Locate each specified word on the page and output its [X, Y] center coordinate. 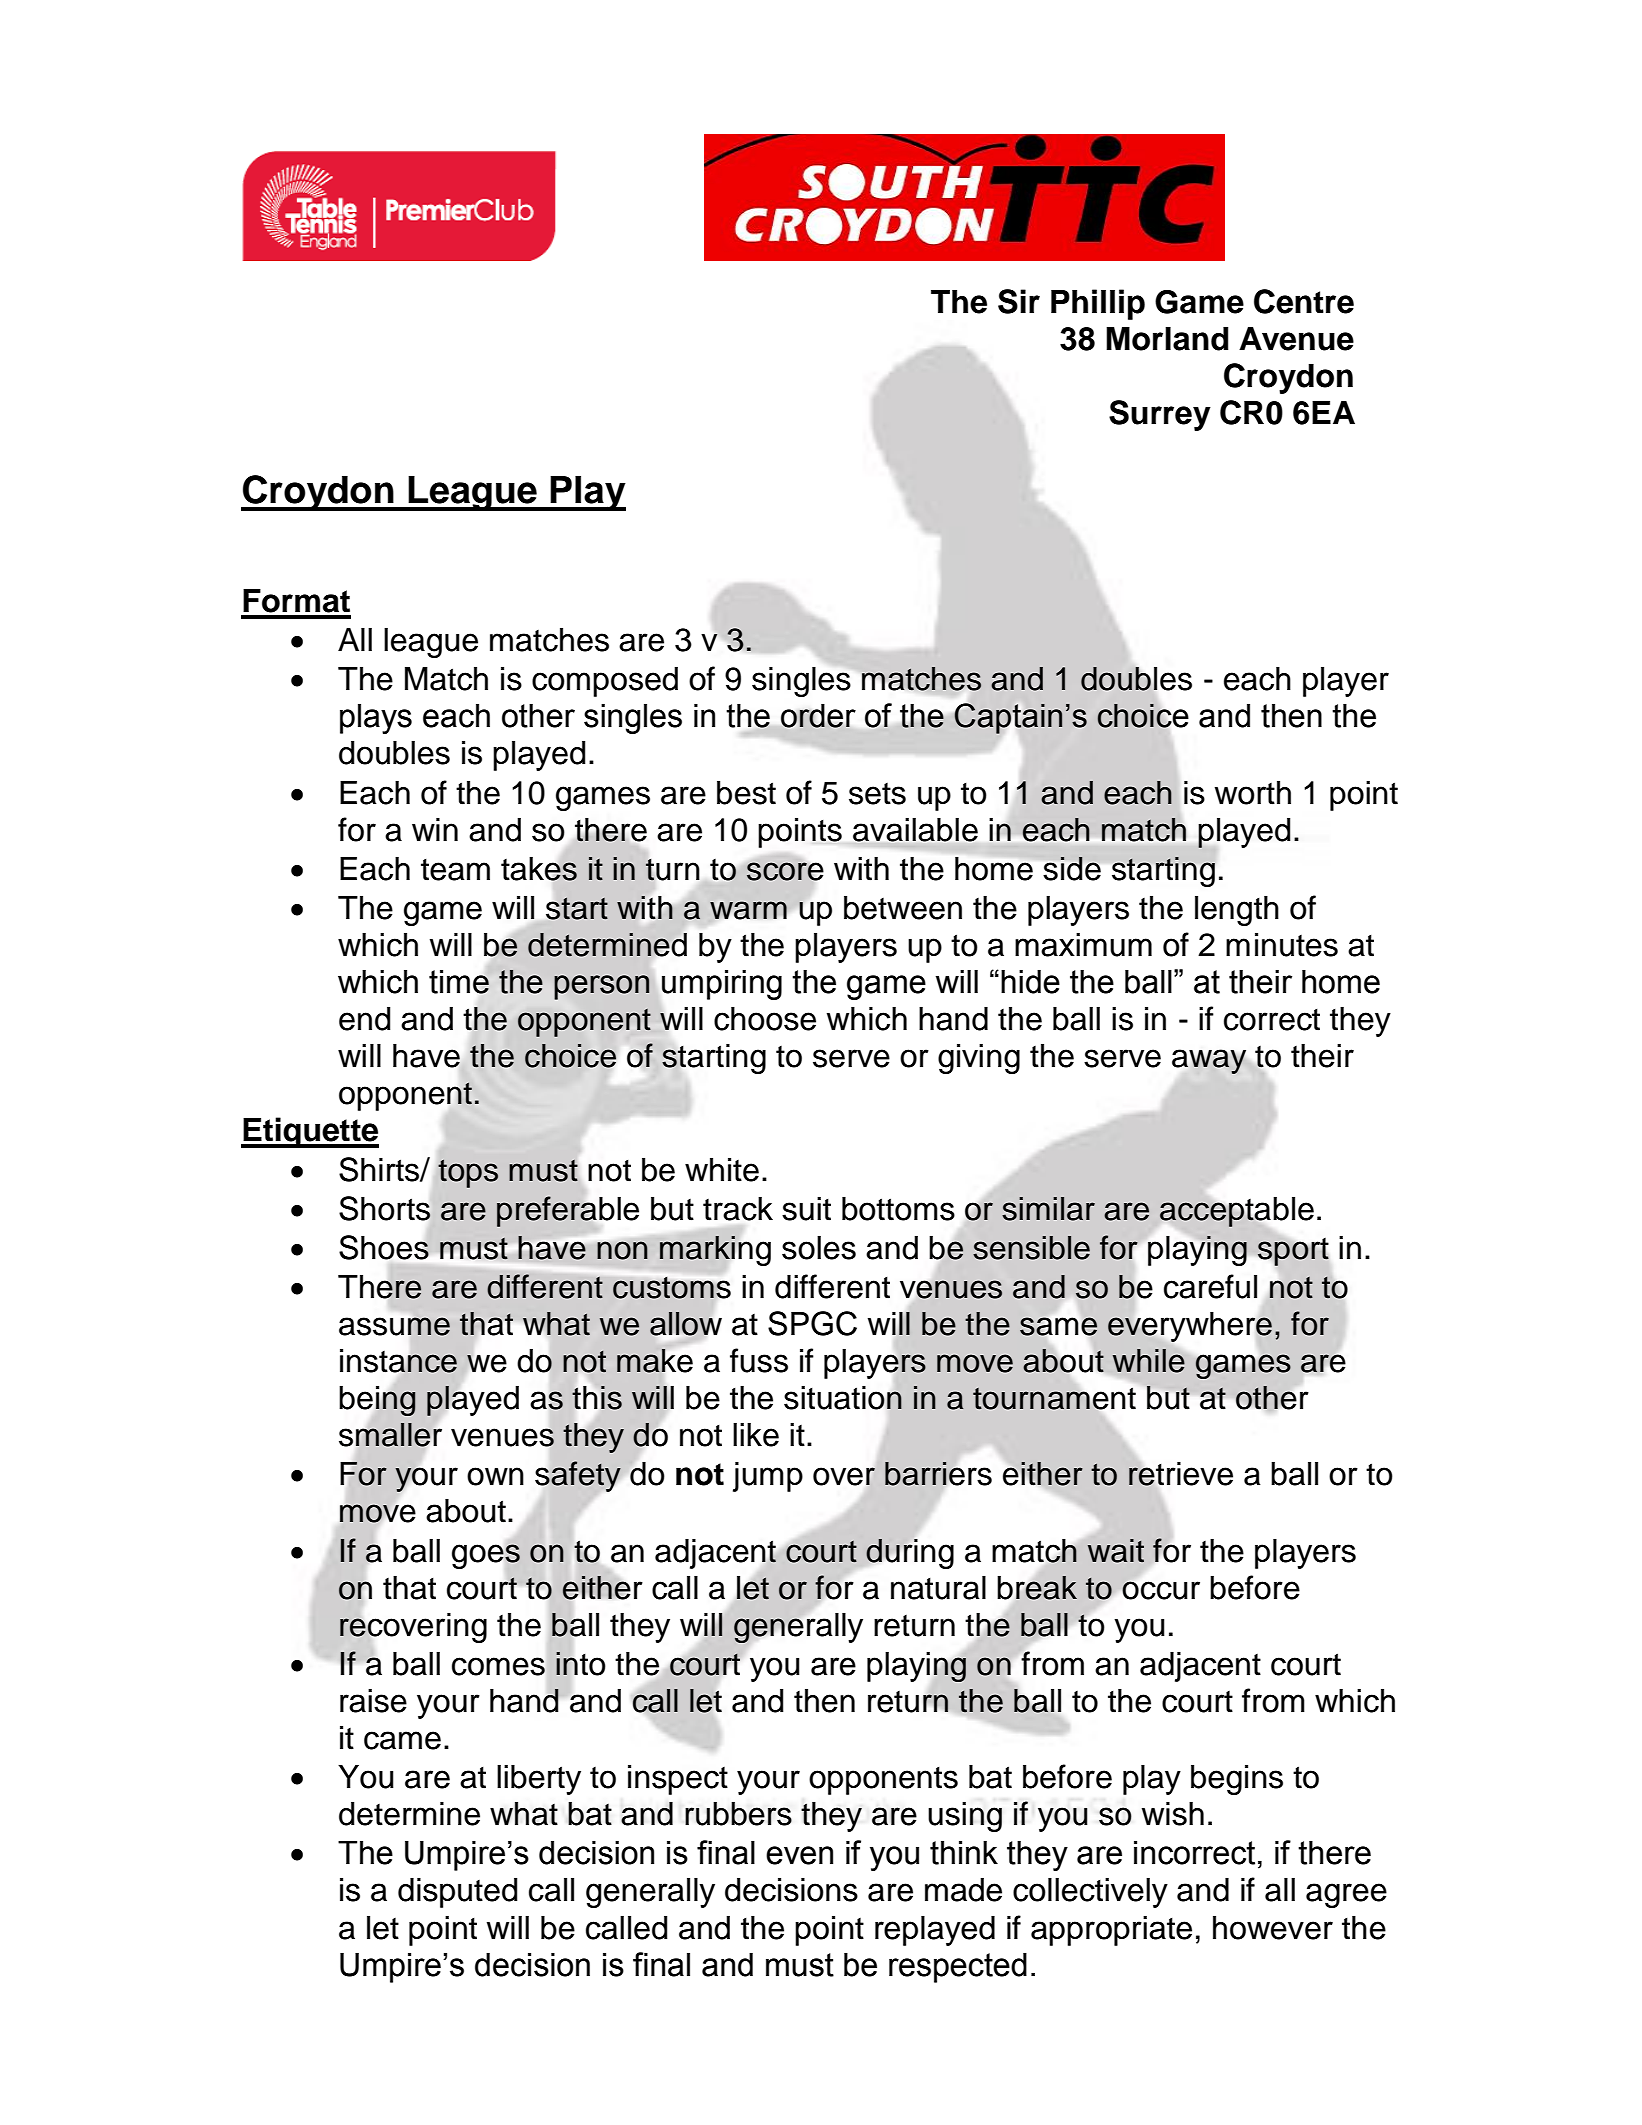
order [818, 716]
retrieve [1180, 1474]
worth [1253, 793]
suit [806, 1209]
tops [468, 1174]
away [1209, 1061]
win [435, 829]
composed [605, 682]
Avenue [1296, 339]
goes [487, 1556]
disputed [457, 1893]
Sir [1019, 301]
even [799, 1855]
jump [768, 1477]
